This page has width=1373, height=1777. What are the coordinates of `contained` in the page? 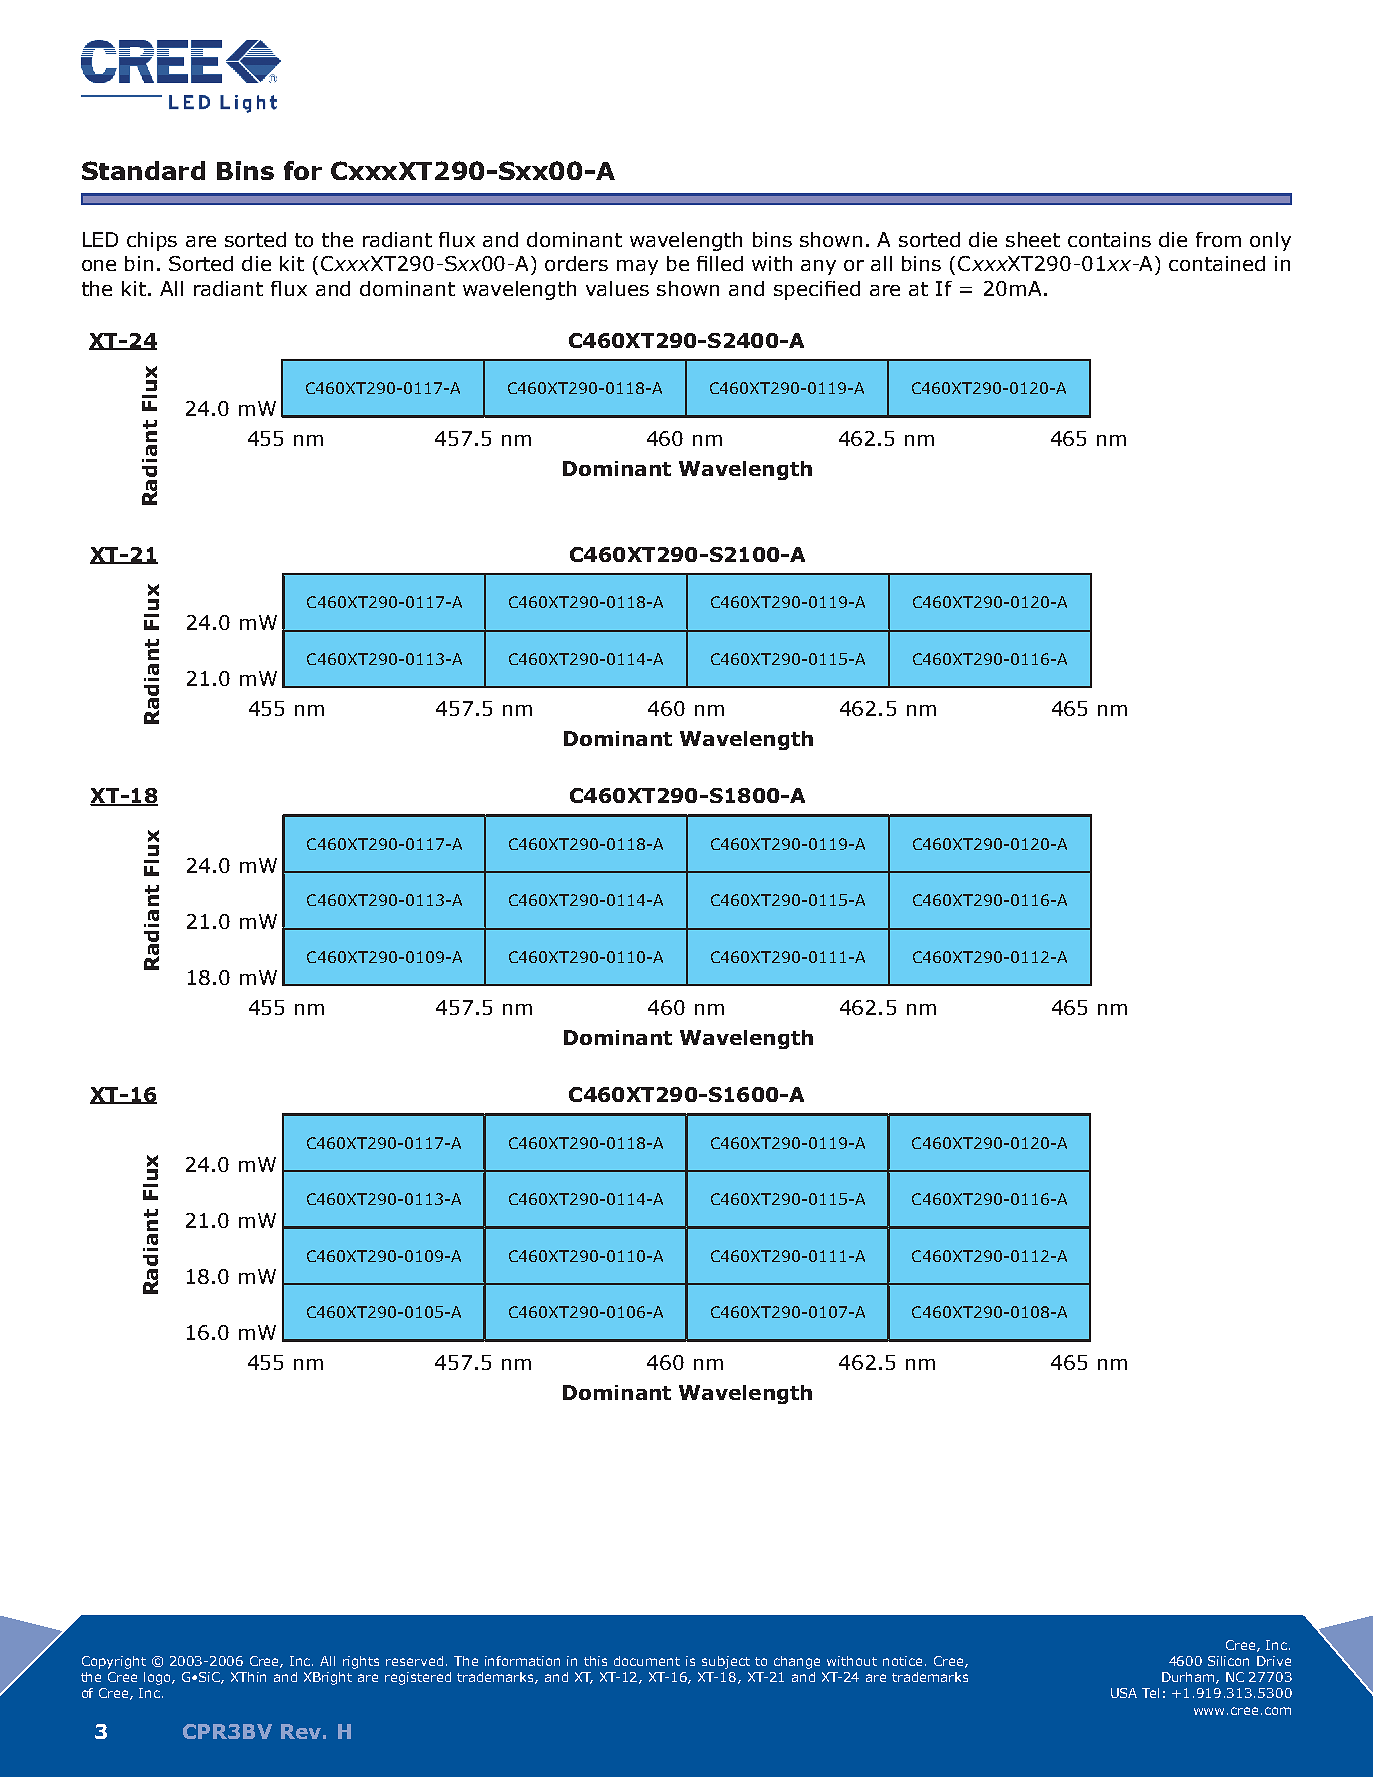 It's located at (1217, 263).
